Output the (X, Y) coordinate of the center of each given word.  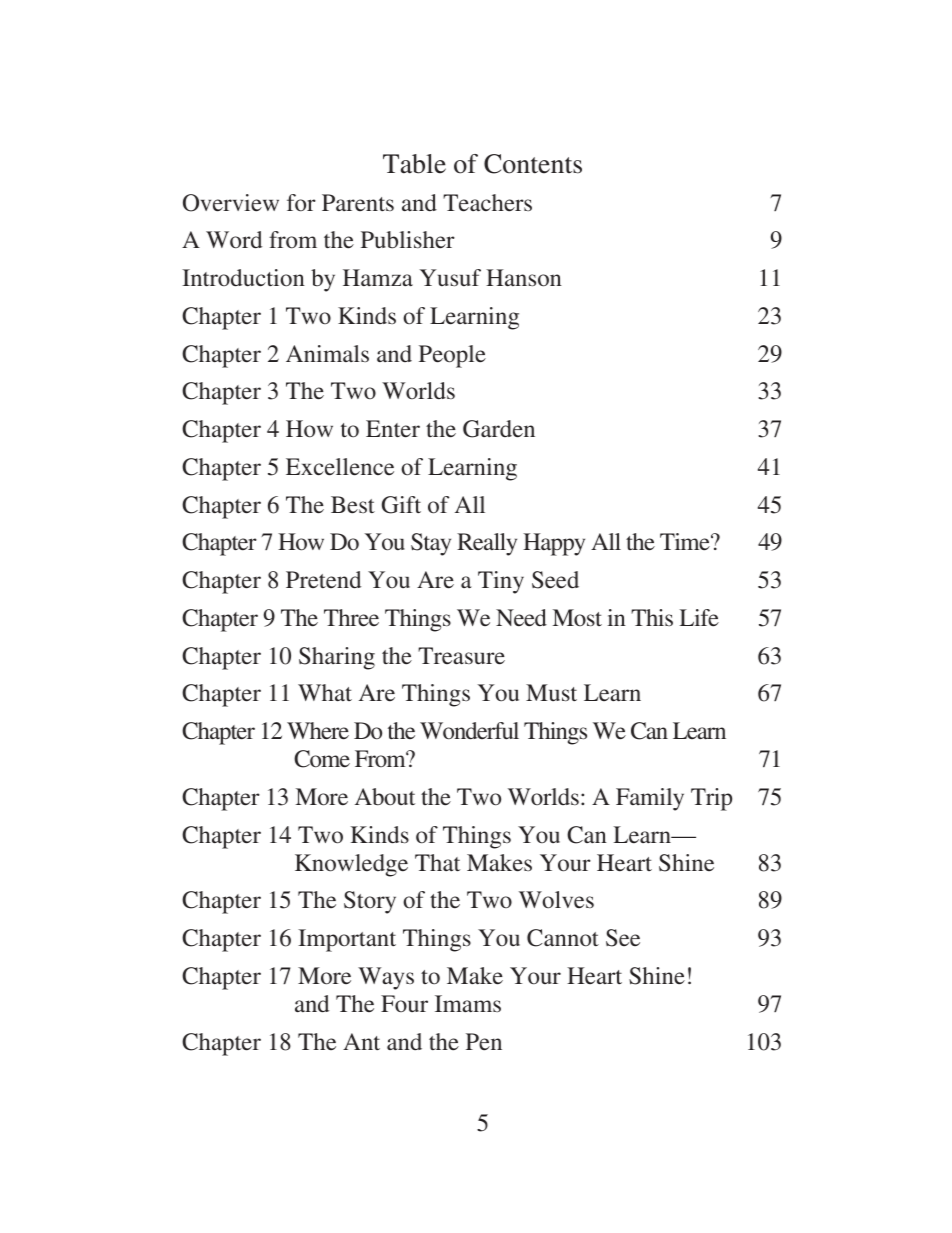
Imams (468, 1004)
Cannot (563, 938)
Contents (533, 164)
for (301, 203)
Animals (327, 353)
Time (686, 542)
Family (650, 799)
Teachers (487, 203)
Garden (499, 429)
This (652, 617)
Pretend (323, 580)
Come (322, 759)
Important (347, 940)
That (437, 863)
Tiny (501, 582)
